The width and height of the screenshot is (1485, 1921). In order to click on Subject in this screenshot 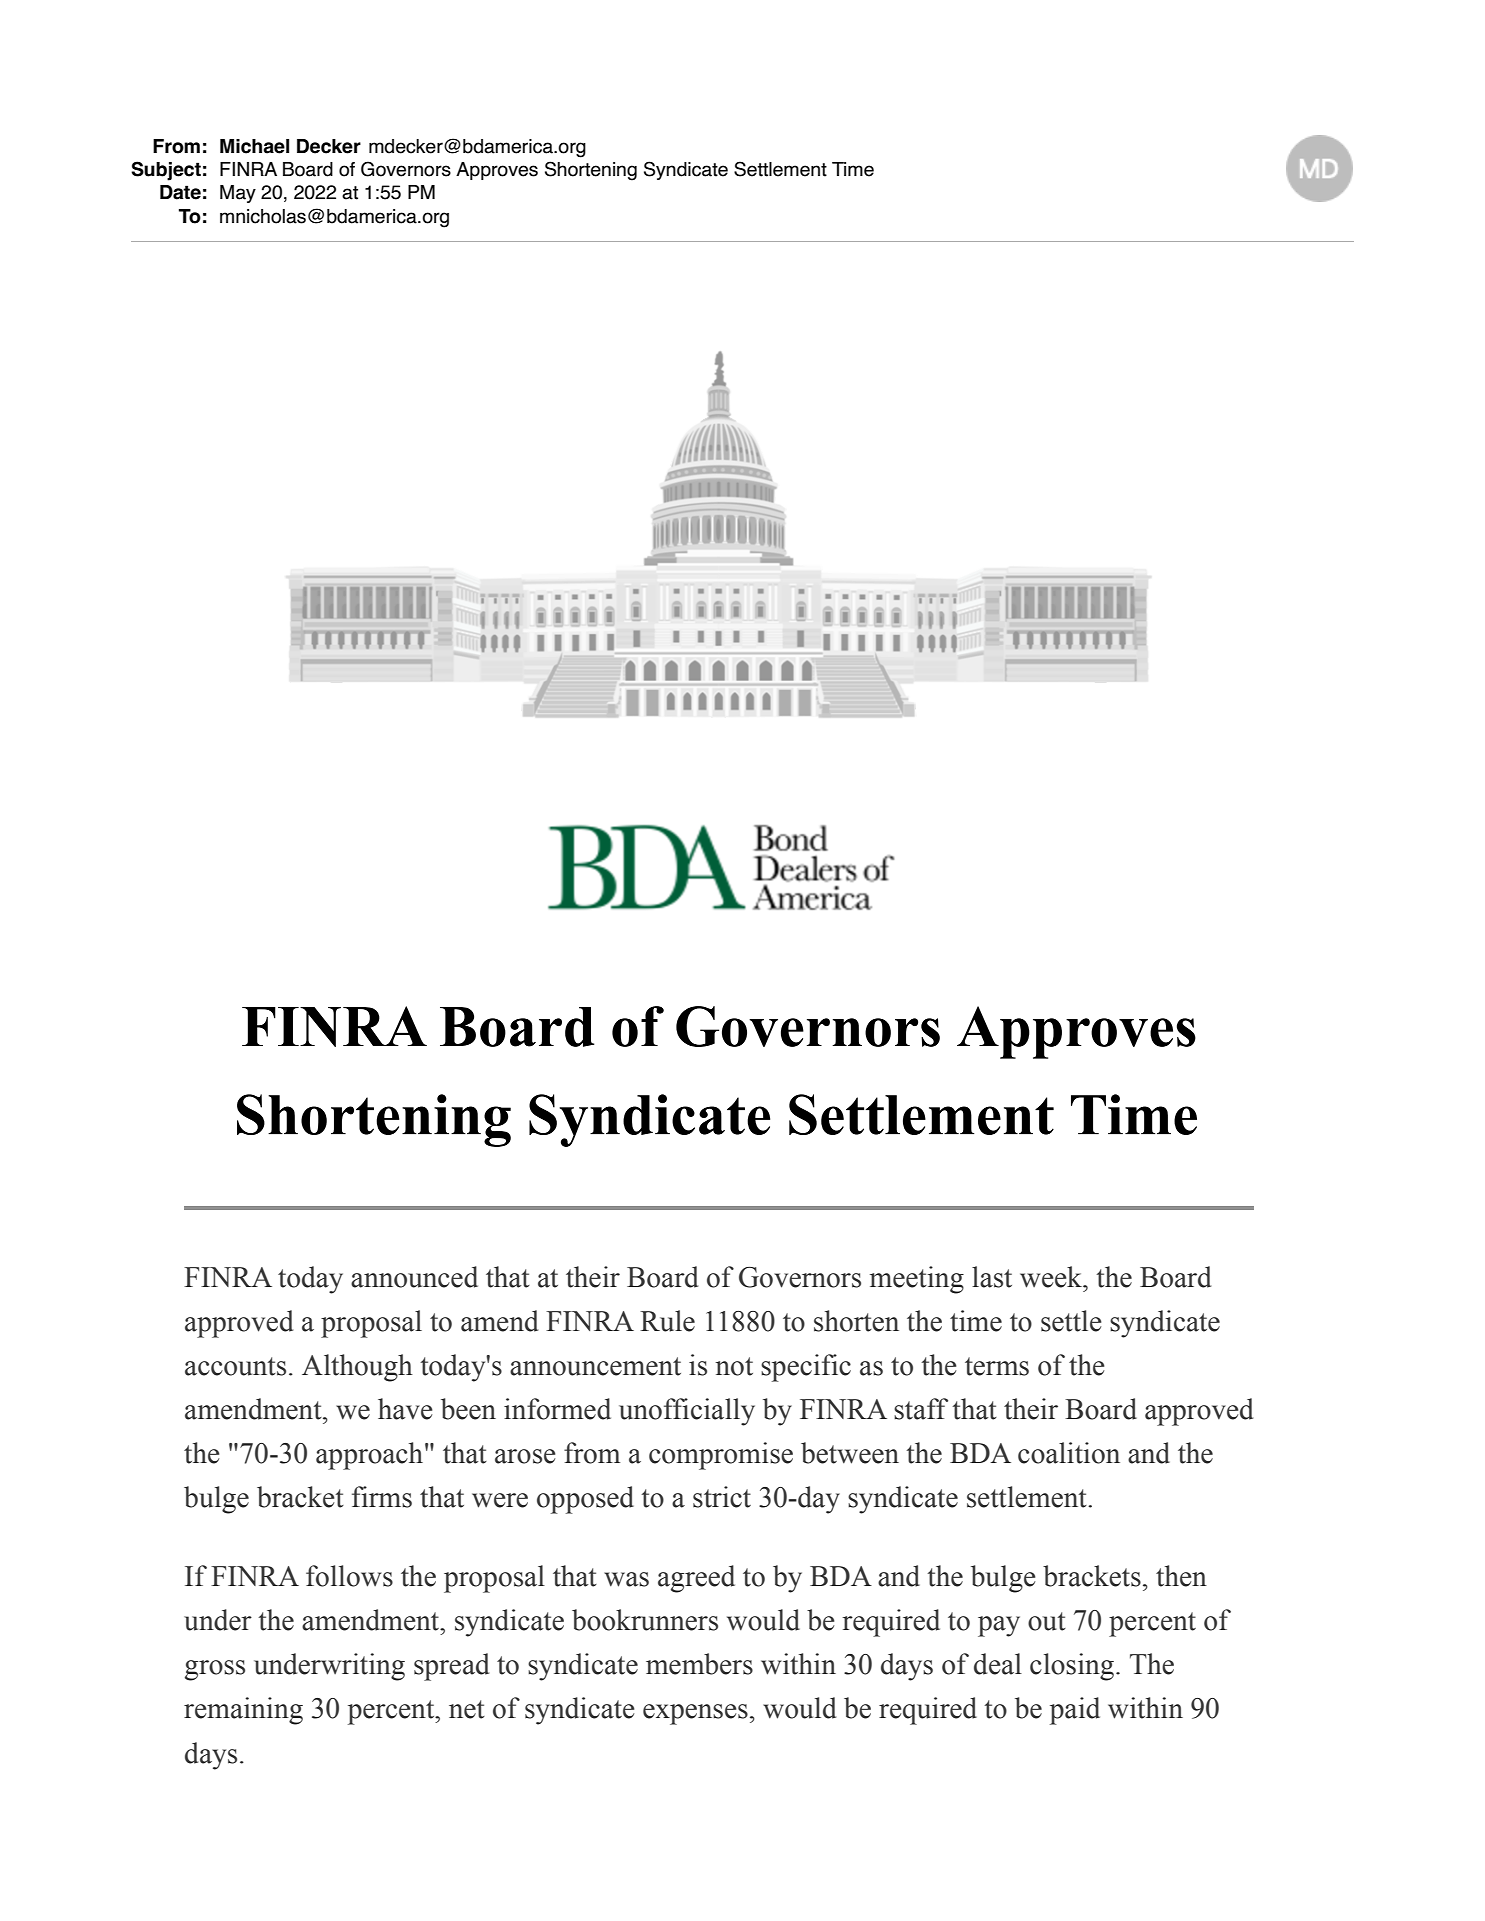, I will do `click(166, 171)`.
